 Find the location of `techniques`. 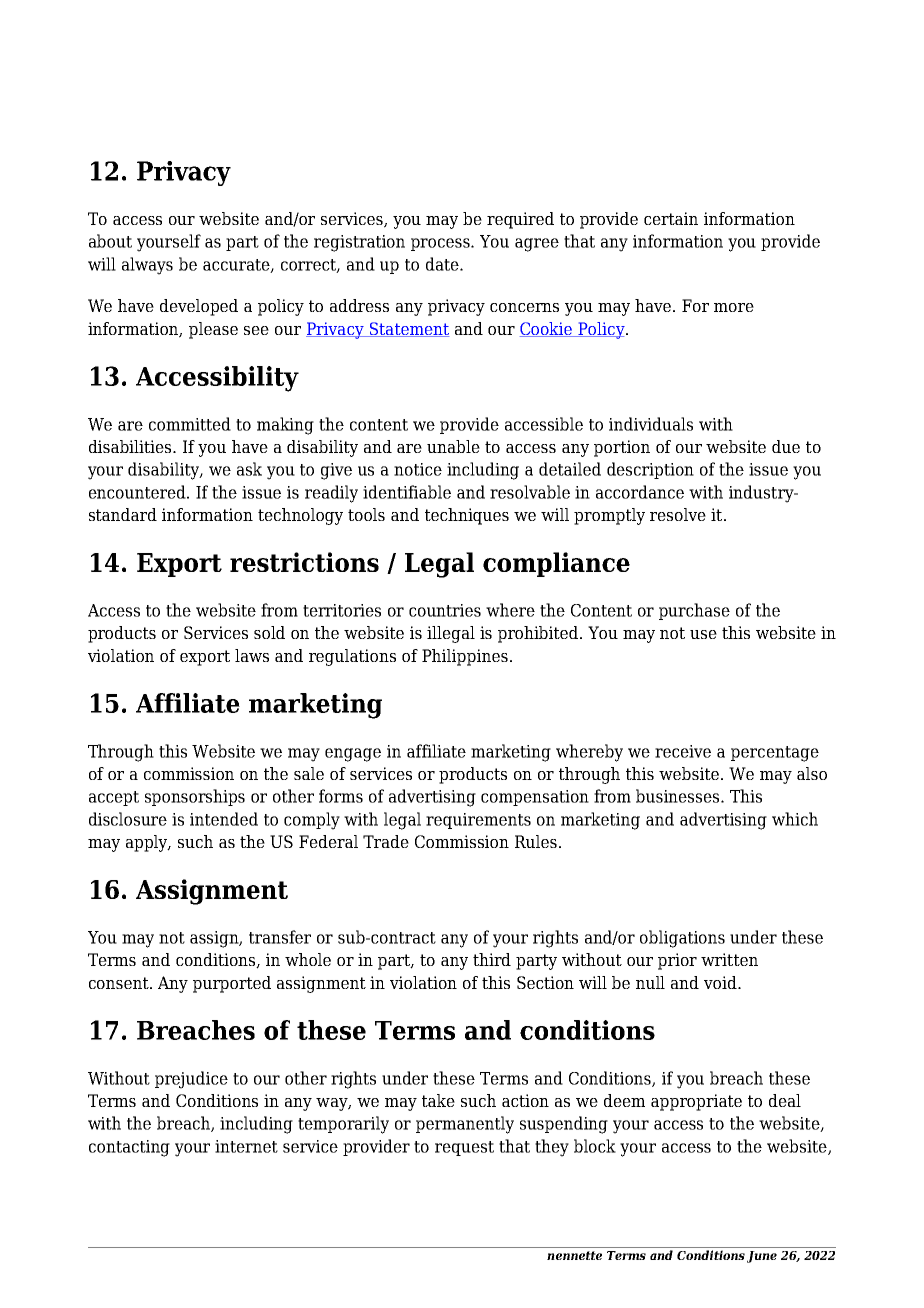

techniques is located at coordinates (467, 516).
